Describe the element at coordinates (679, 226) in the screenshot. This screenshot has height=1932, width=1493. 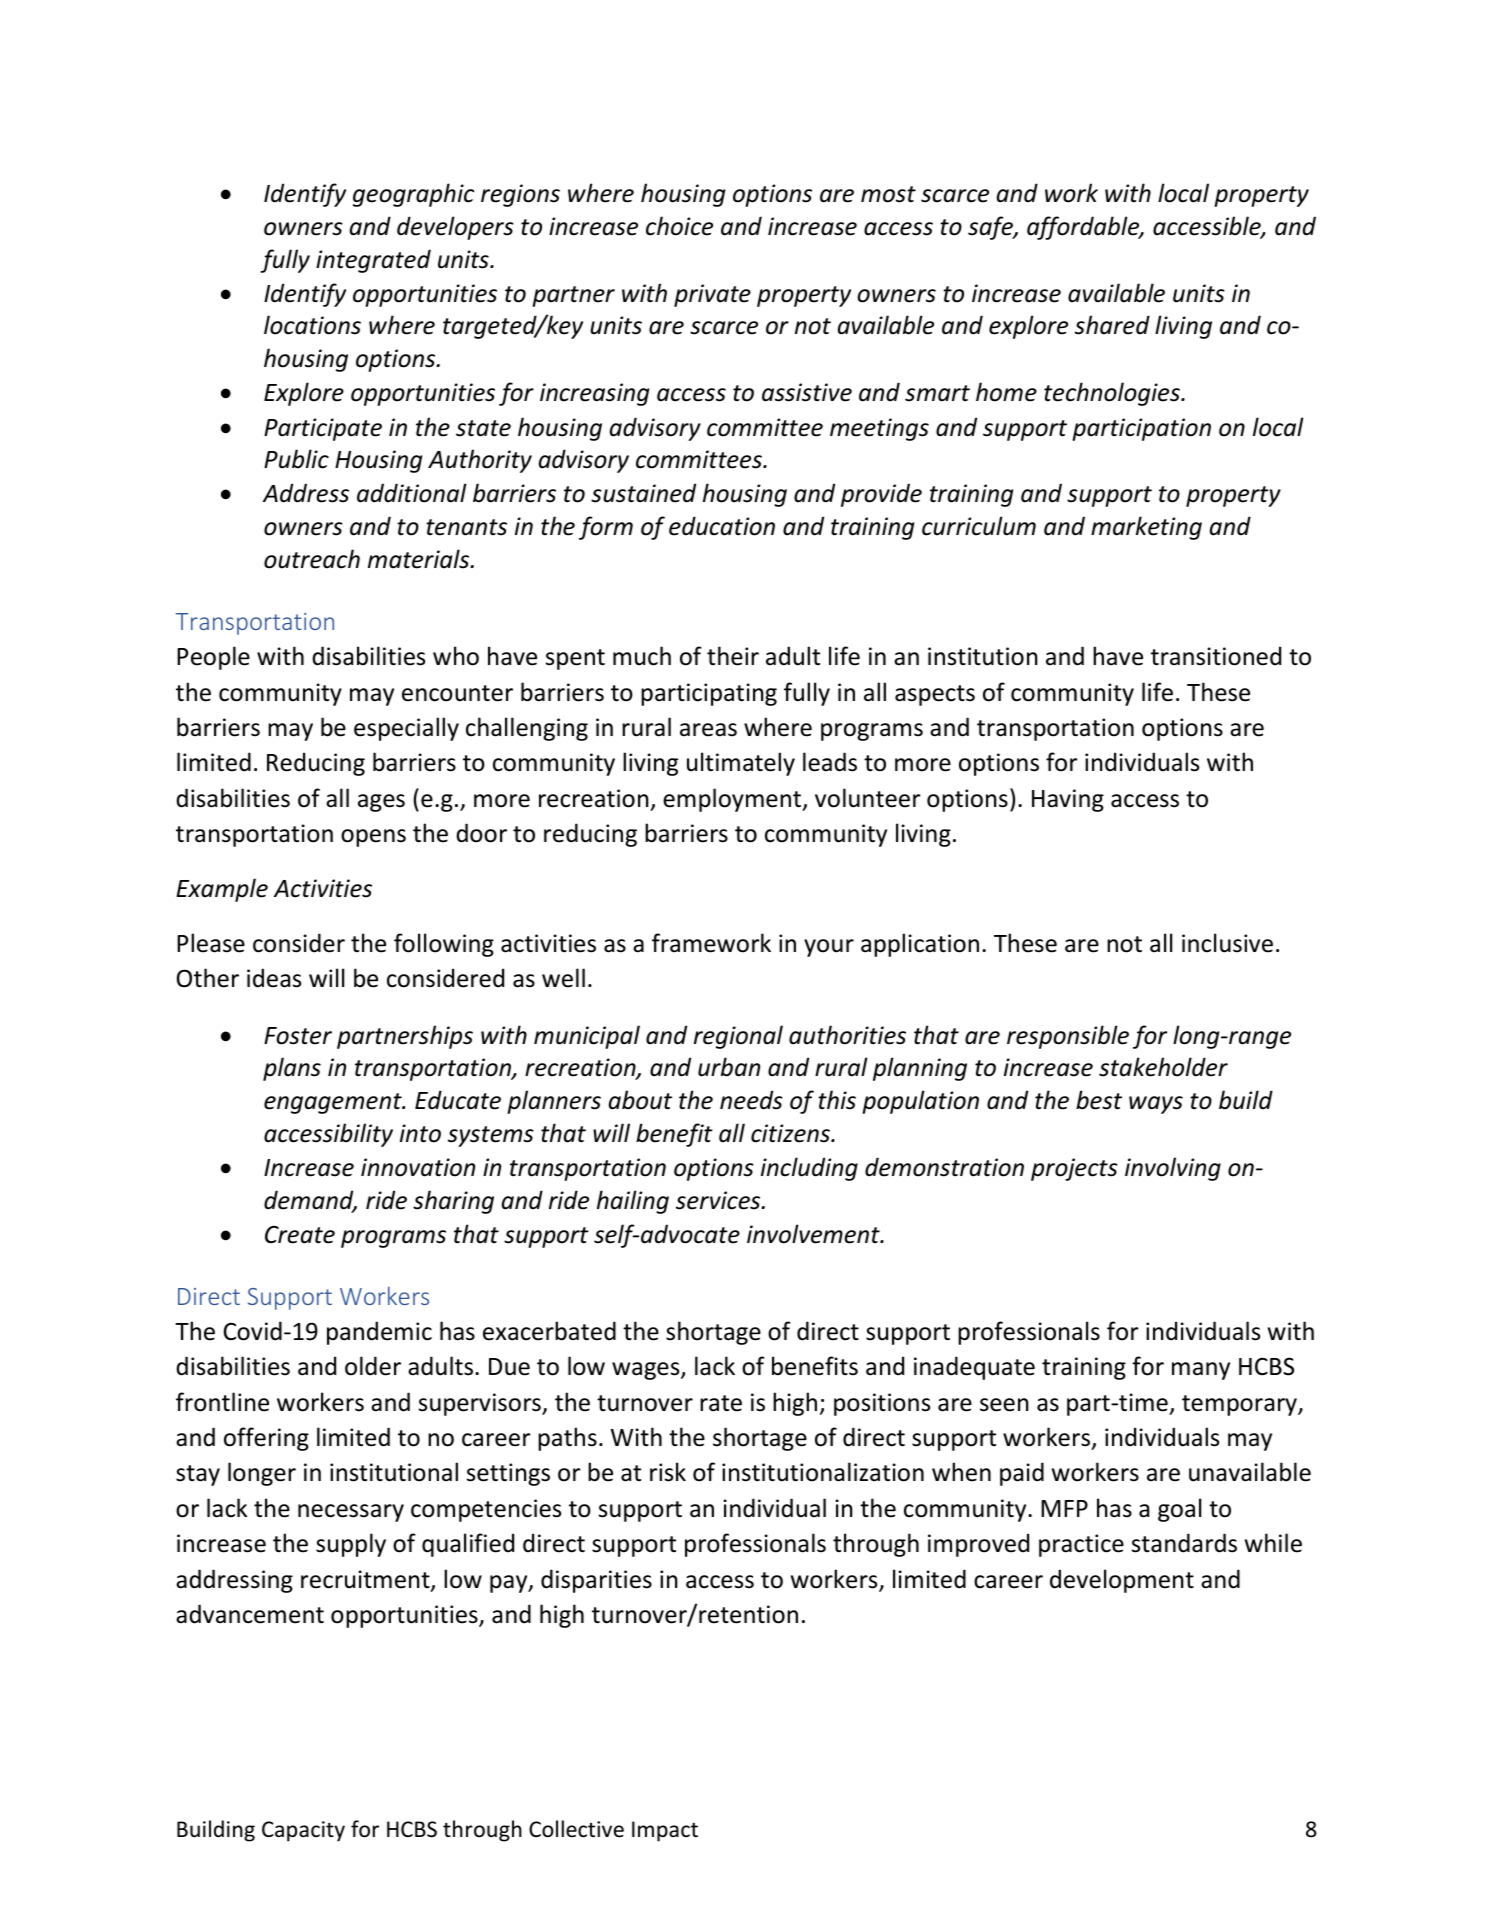
I see `choice` at that location.
